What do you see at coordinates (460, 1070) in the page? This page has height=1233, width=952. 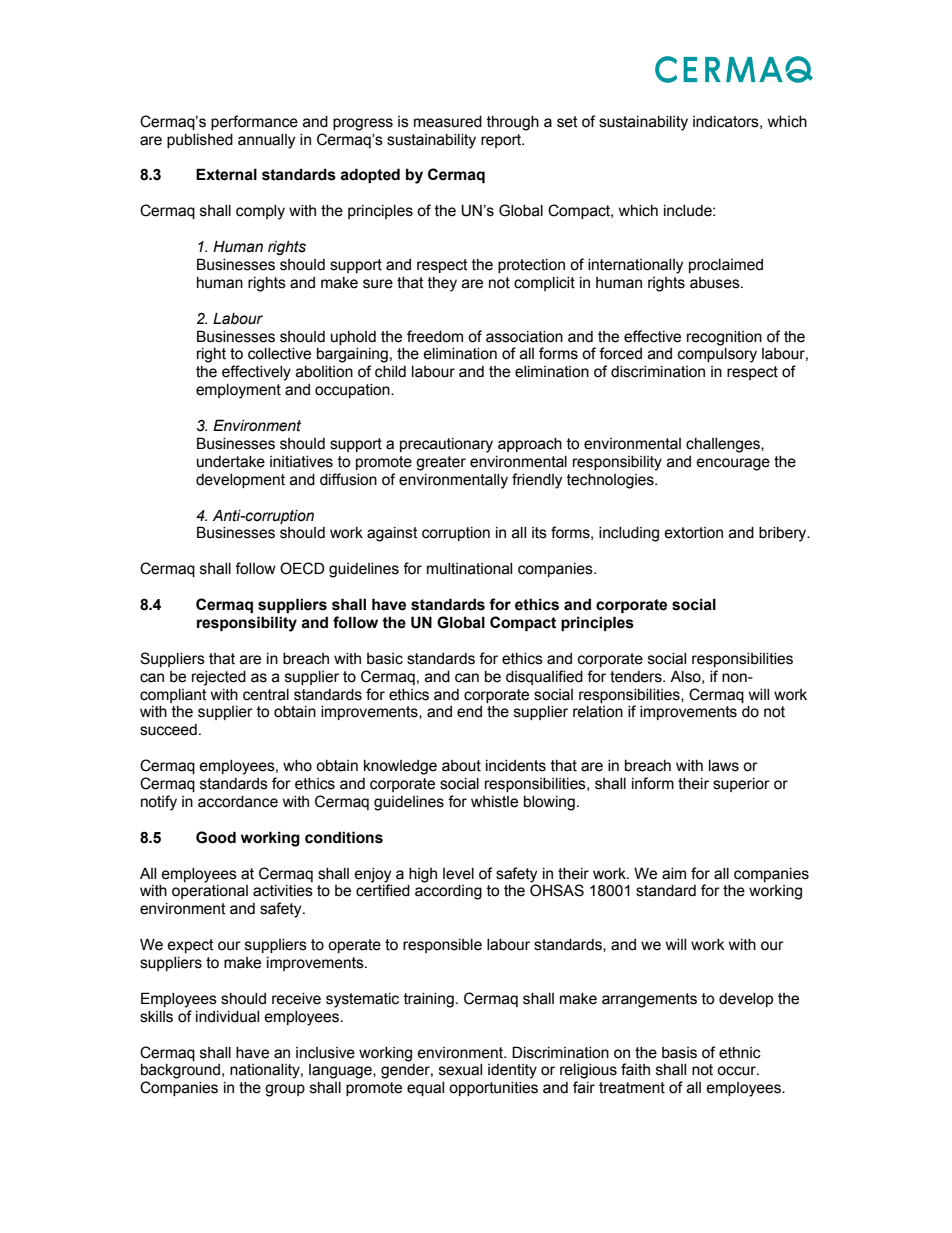 I see `sexual` at bounding box center [460, 1070].
